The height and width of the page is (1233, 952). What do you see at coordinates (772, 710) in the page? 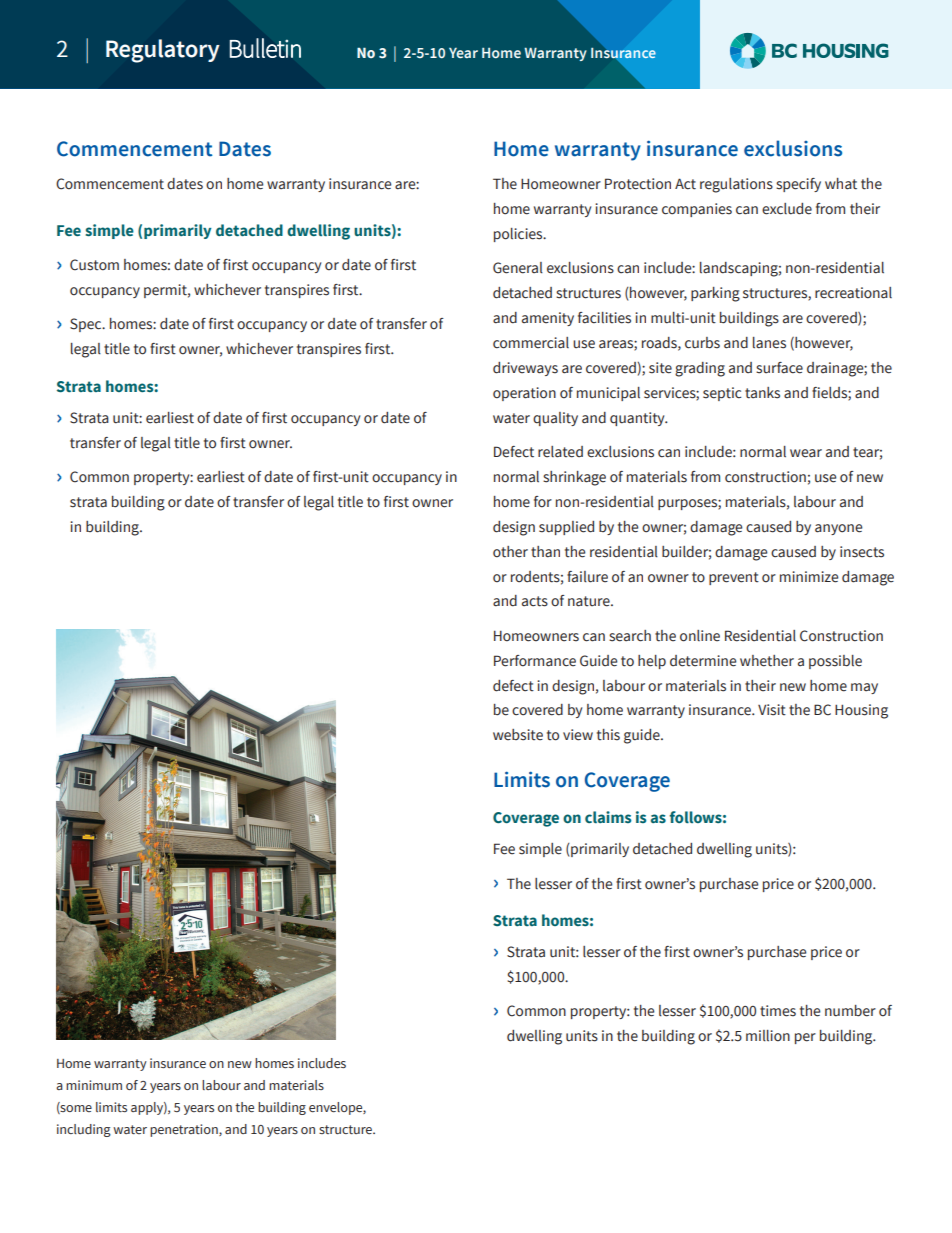
I see `Visit` at bounding box center [772, 710].
